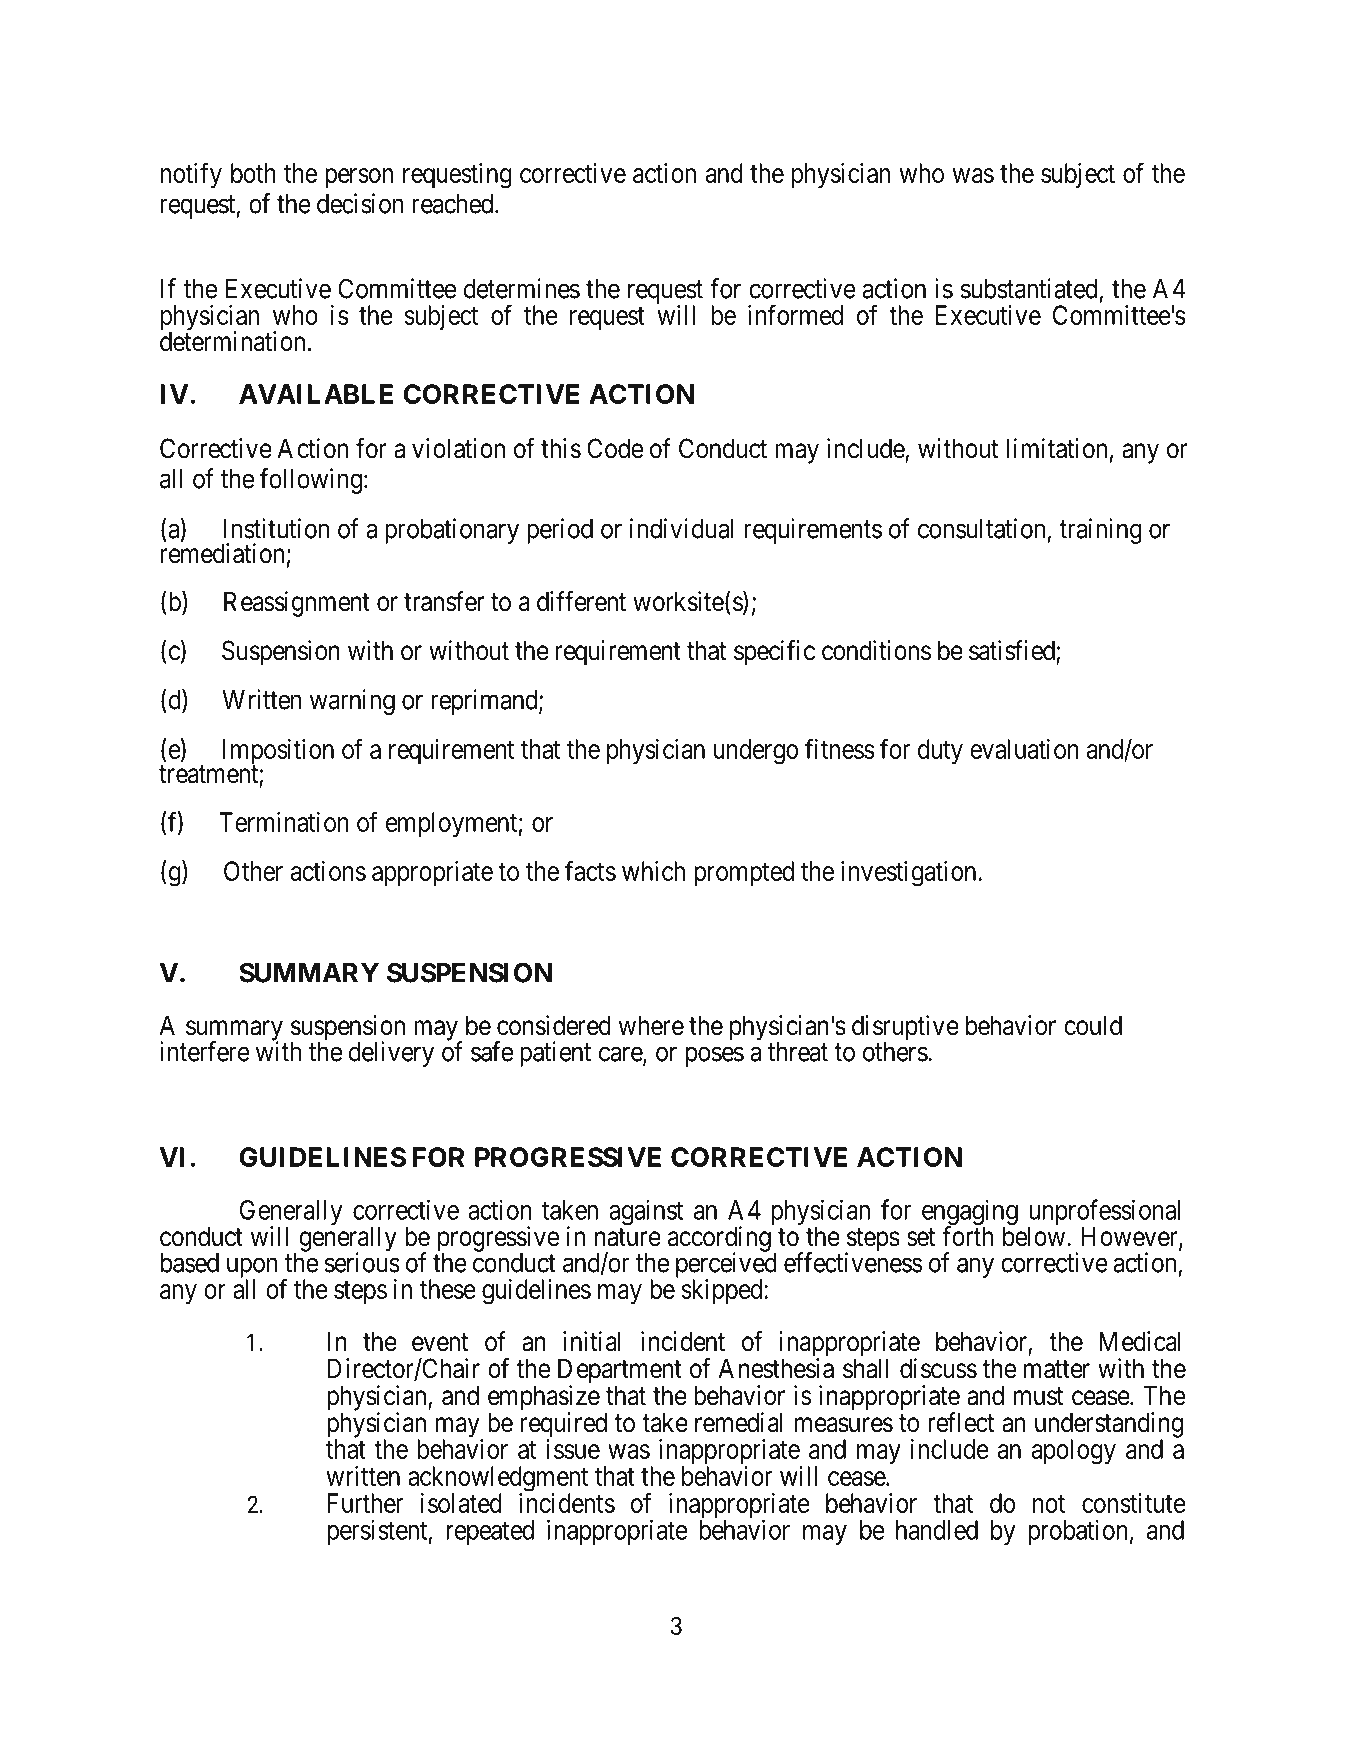  What do you see at coordinates (795, 314) in the document?
I see `informed` at bounding box center [795, 314].
